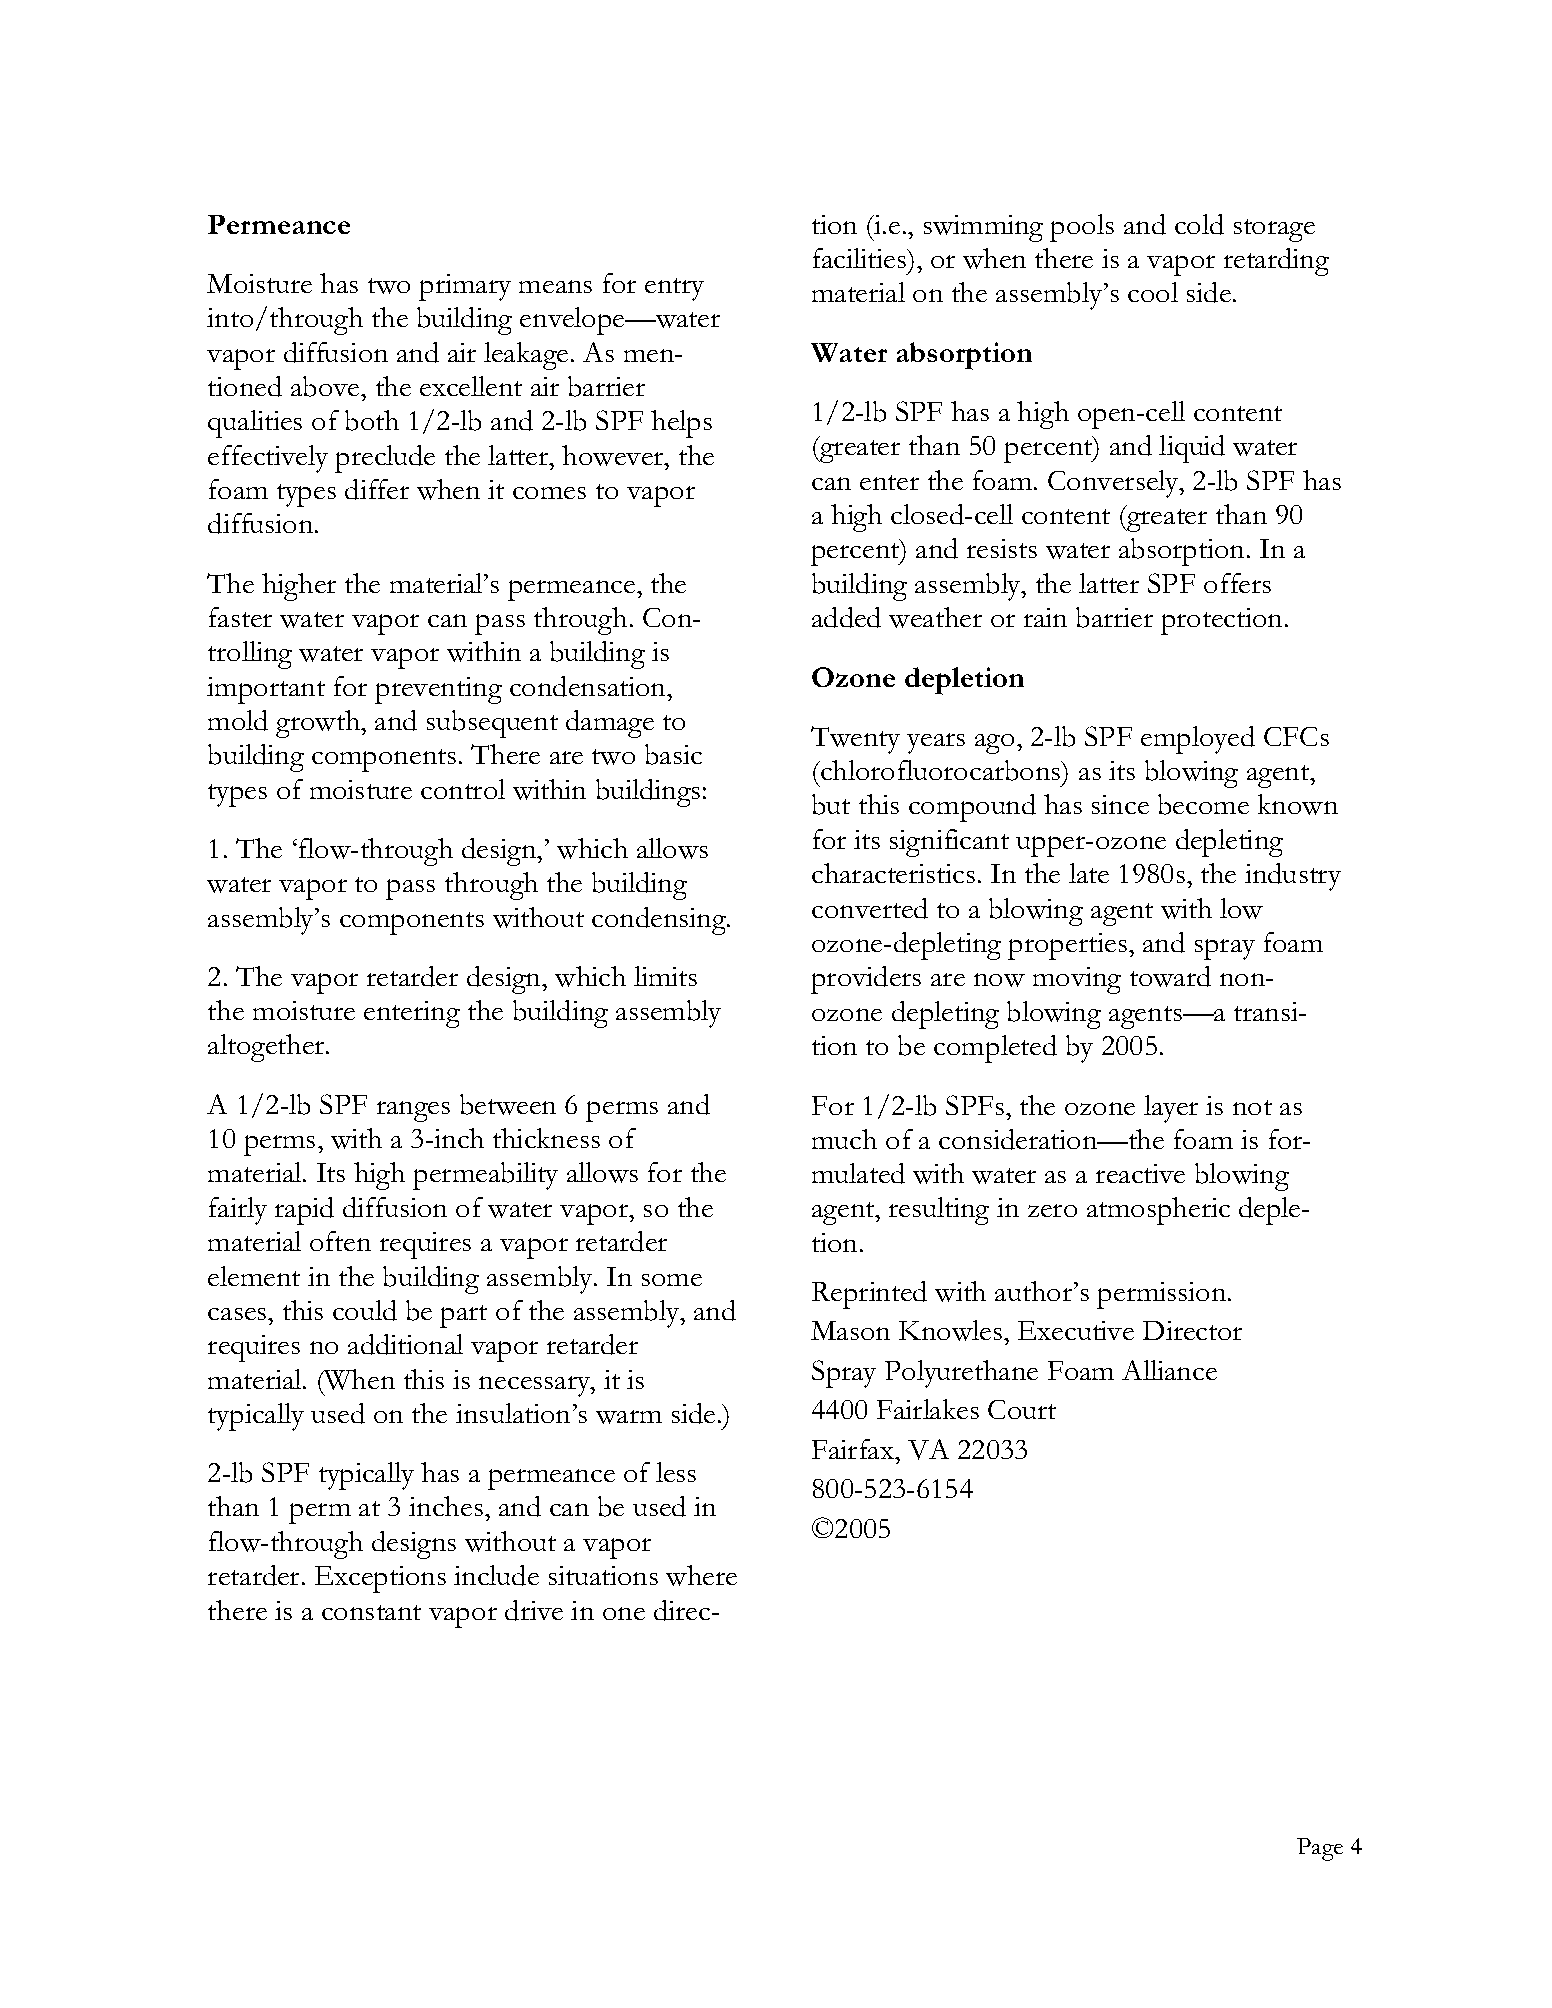 The image size is (1552, 2008). Describe the element at coordinates (267, 1048) in the screenshot. I see `altogether` at that location.
